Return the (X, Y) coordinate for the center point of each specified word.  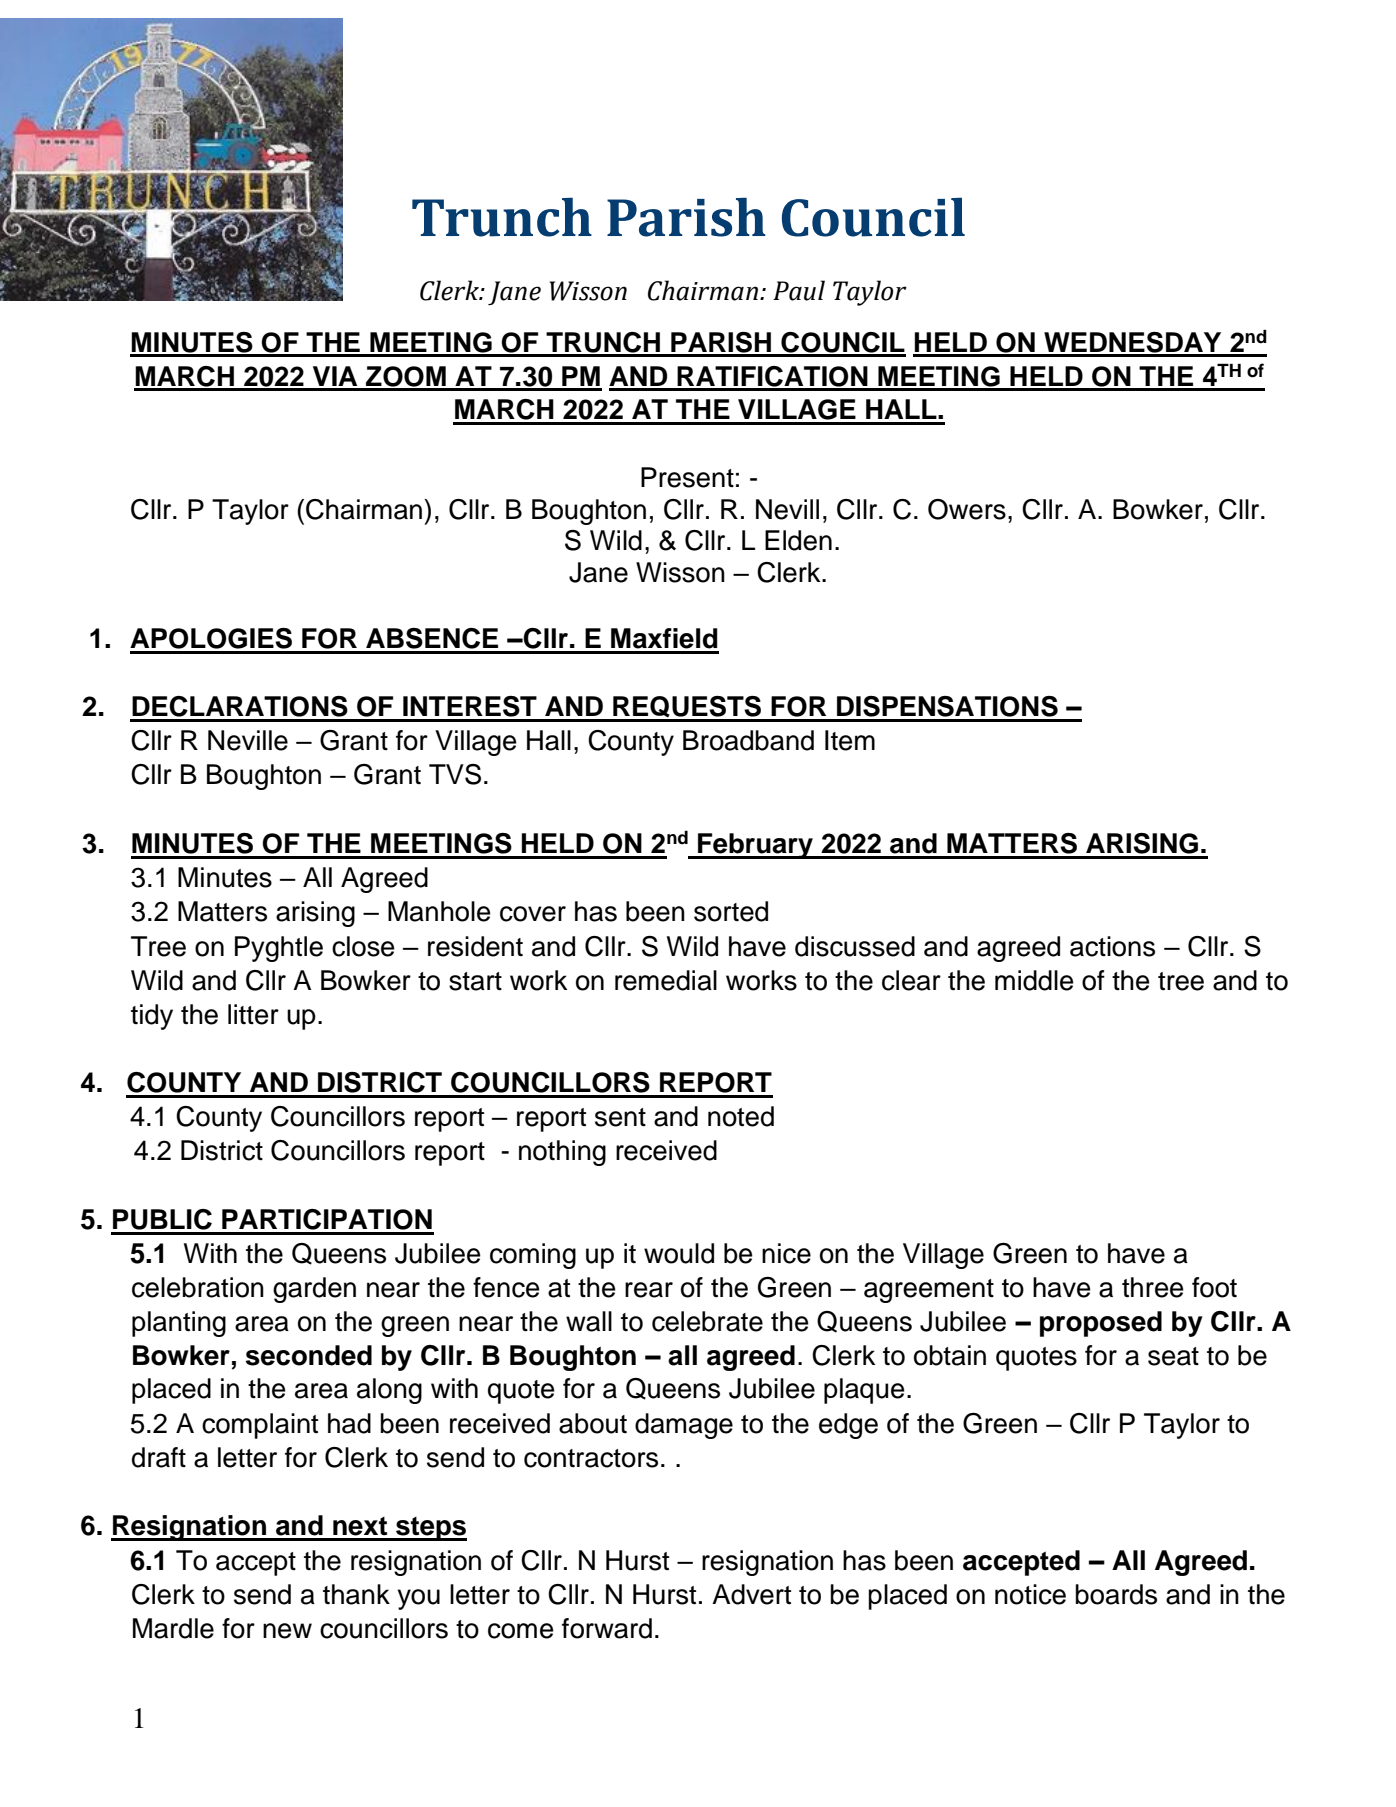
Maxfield (664, 638)
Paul (799, 290)
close (363, 946)
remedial (666, 980)
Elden (798, 540)
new (287, 1631)
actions (1112, 946)
